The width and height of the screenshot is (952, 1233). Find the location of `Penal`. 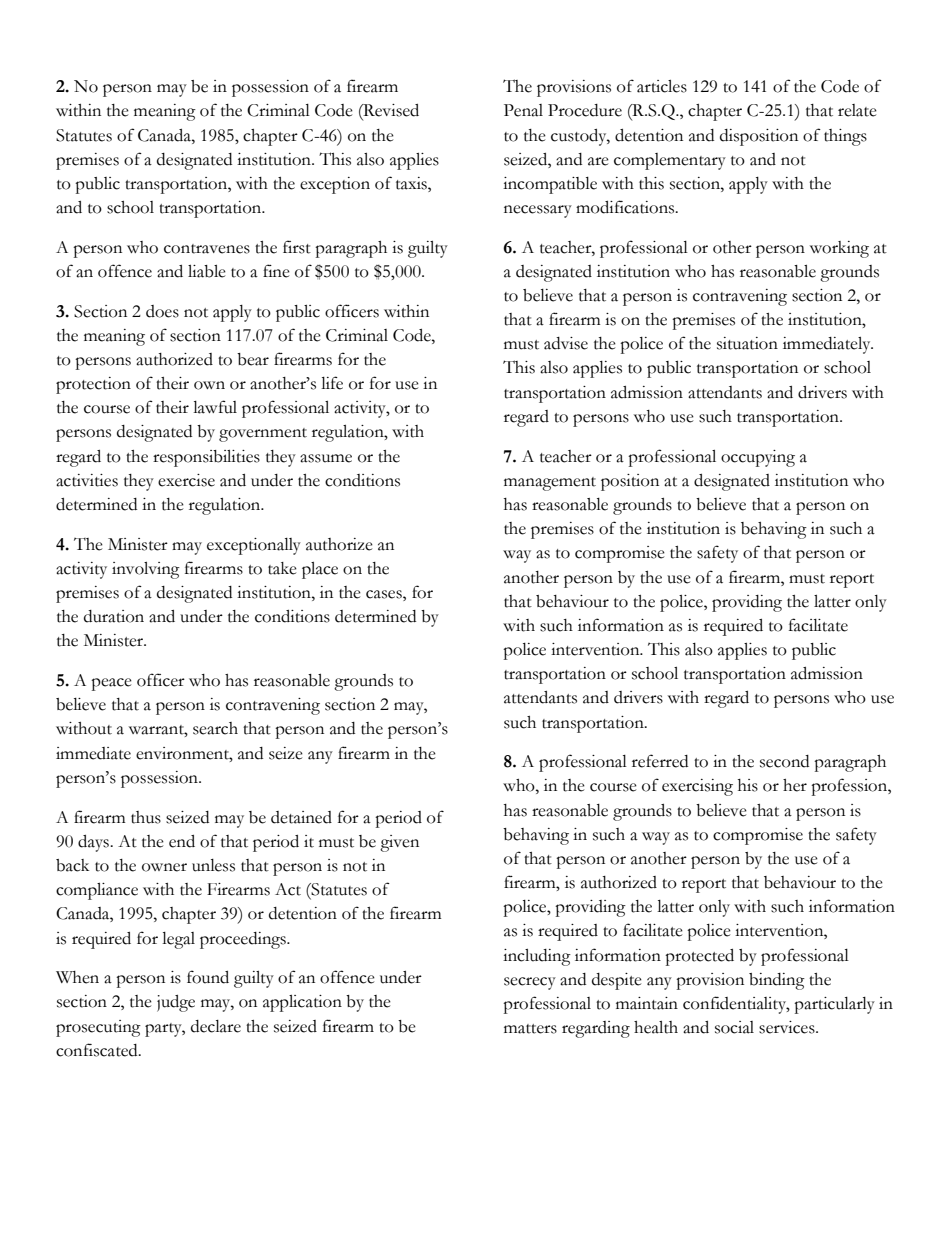

Penal is located at coordinates (523, 110).
